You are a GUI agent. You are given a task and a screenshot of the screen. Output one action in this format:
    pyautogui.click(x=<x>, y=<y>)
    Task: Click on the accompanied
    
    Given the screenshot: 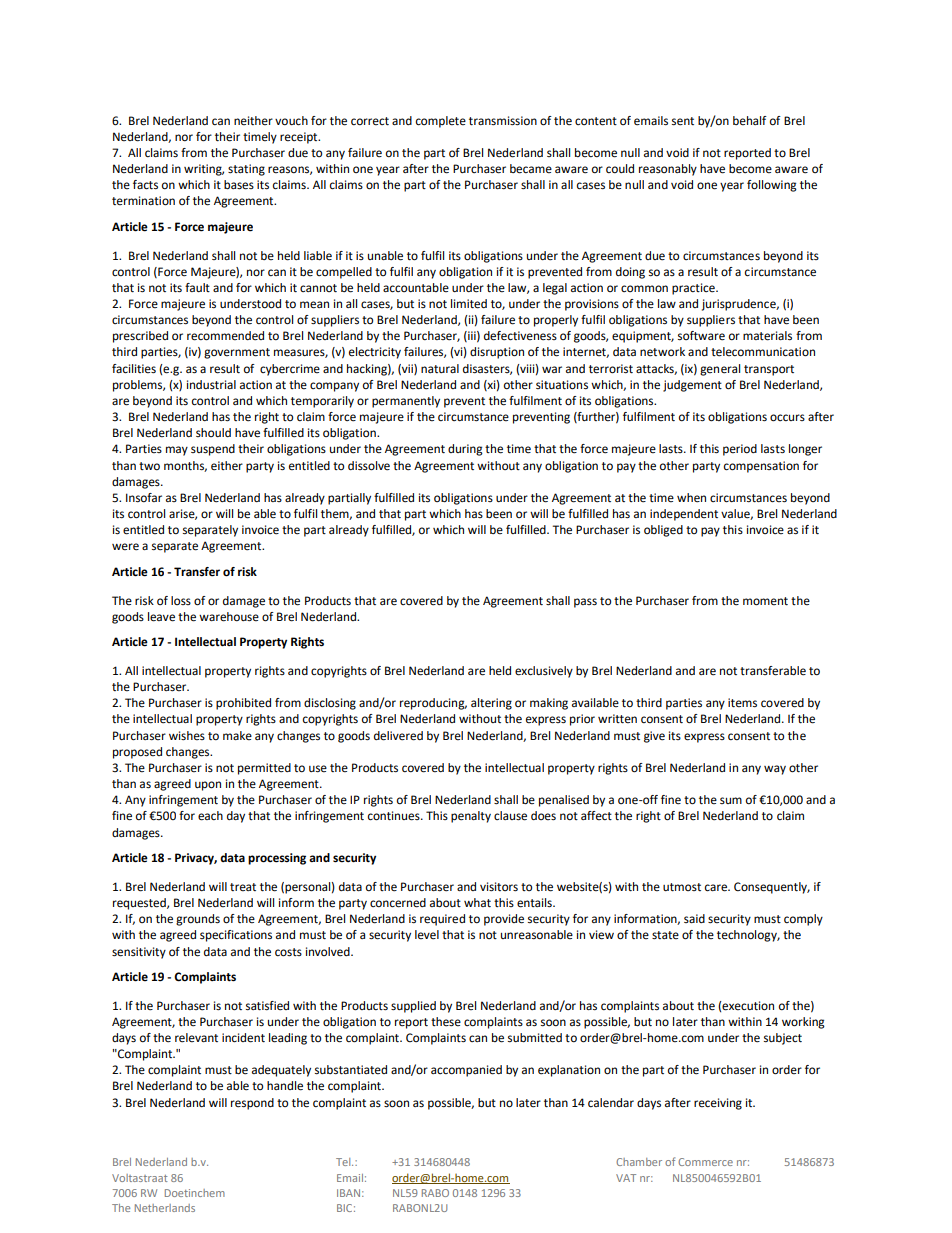 What is the action you would take?
    pyautogui.click(x=466, y=1071)
